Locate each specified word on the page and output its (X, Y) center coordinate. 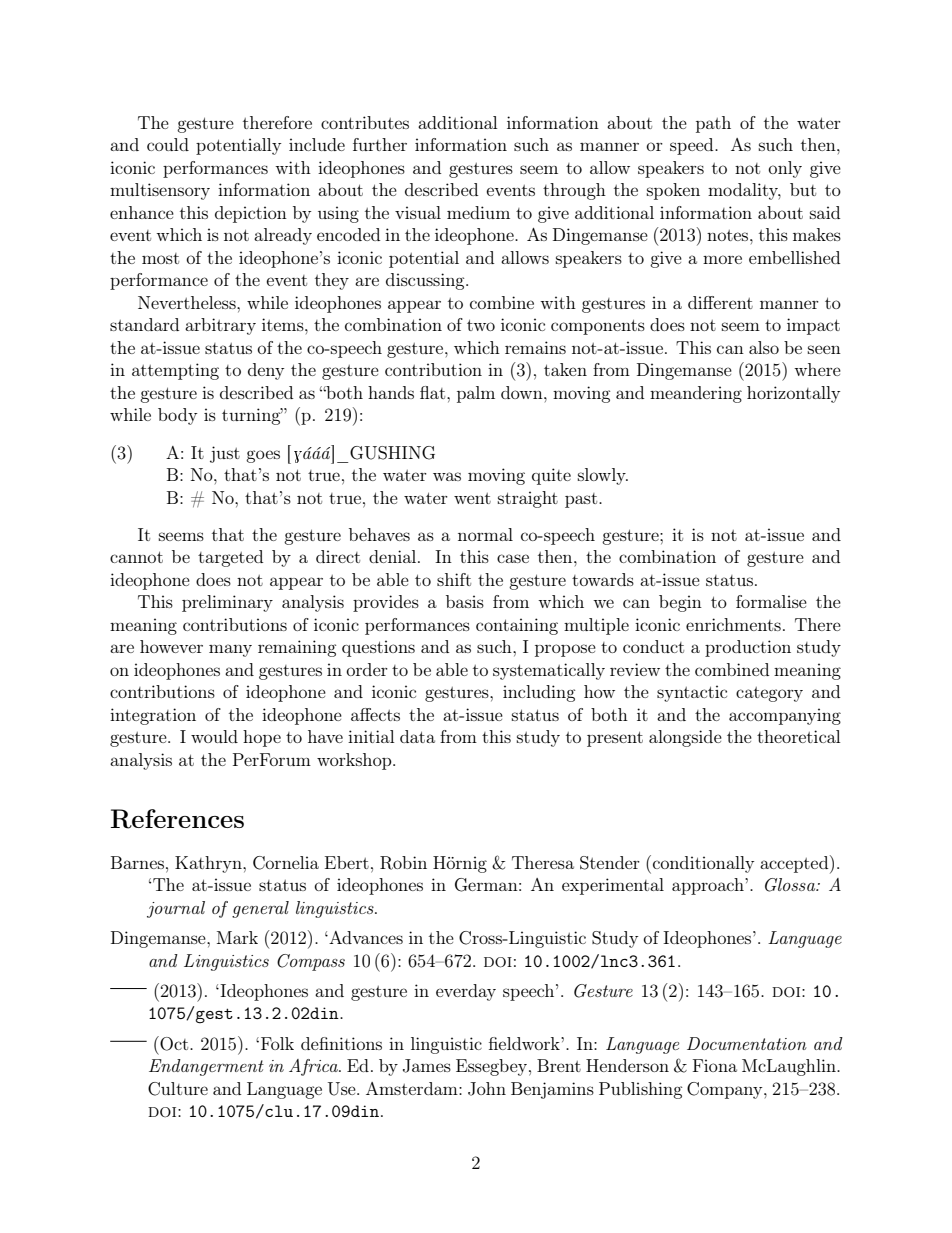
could (168, 144)
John (487, 1089)
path (713, 124)
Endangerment (206, 1067)
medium (478, 212)
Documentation (747, 1043)
